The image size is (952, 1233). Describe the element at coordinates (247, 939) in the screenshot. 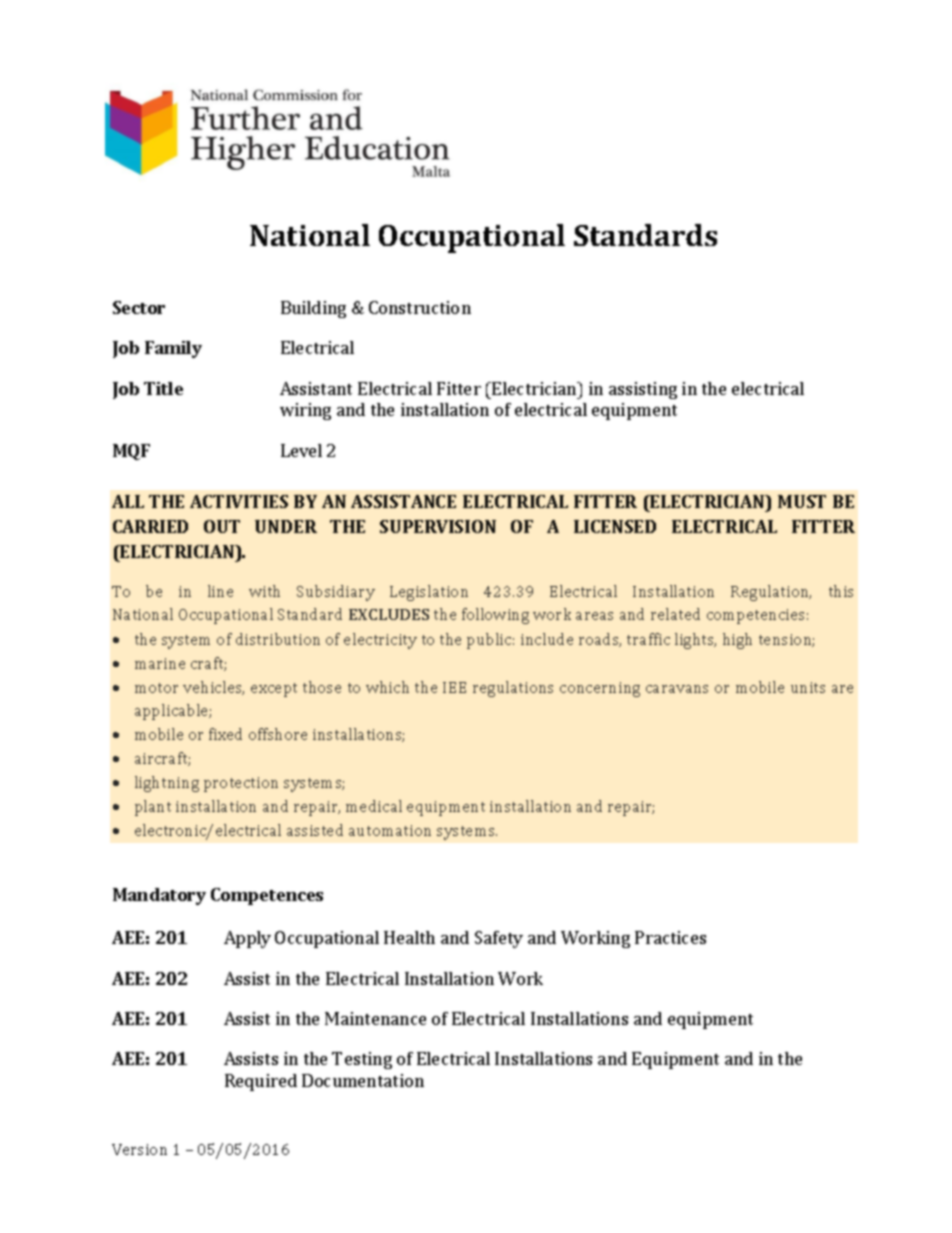

I see `Apply` at that location.
